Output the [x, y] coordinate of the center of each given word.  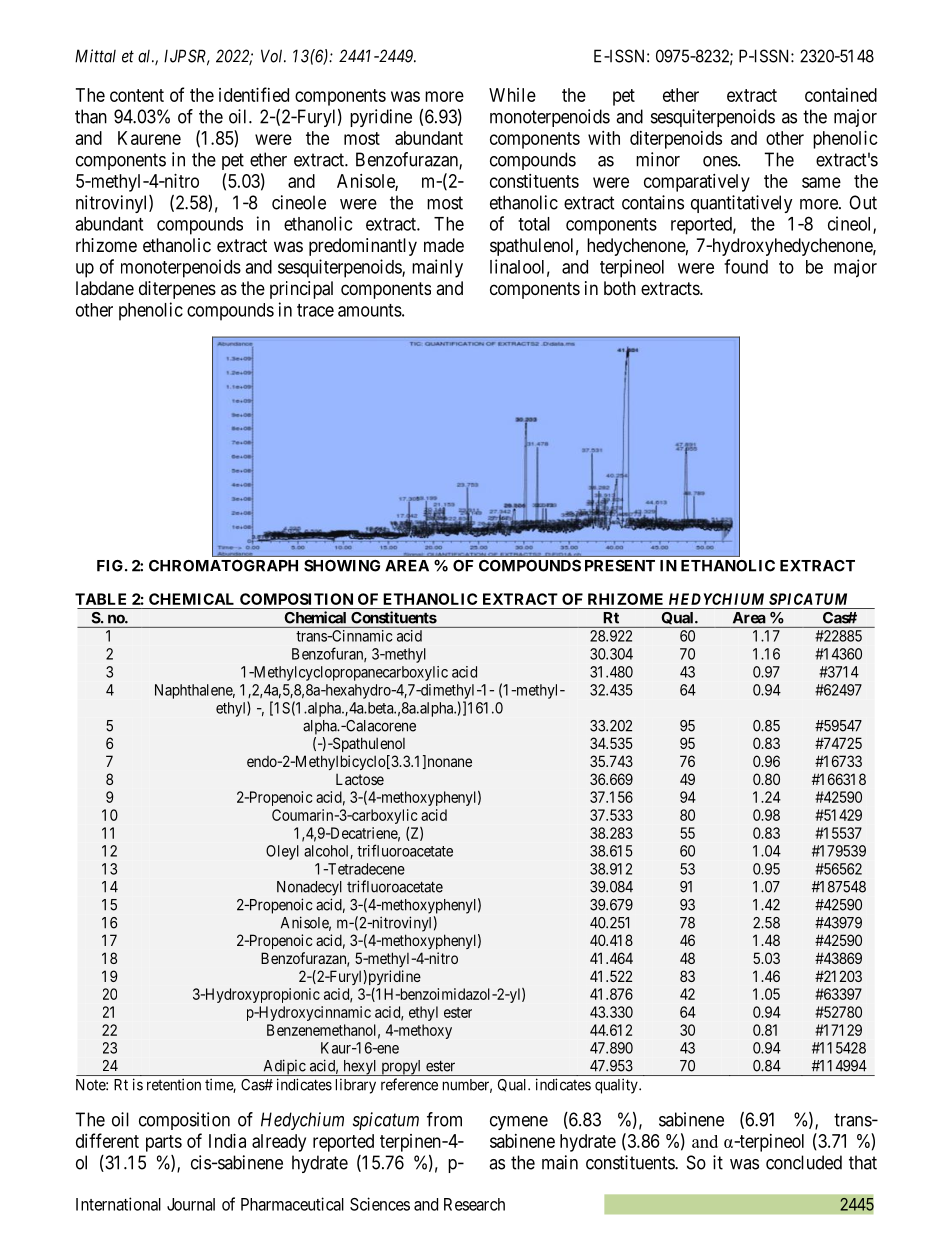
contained [841, 95]
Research [474, 1204]
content [137, 95]
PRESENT [620, 566]
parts [164, 1143]
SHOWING [342, 566]
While [512, 95]
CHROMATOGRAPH [223, 566]
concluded [804, 1162]
